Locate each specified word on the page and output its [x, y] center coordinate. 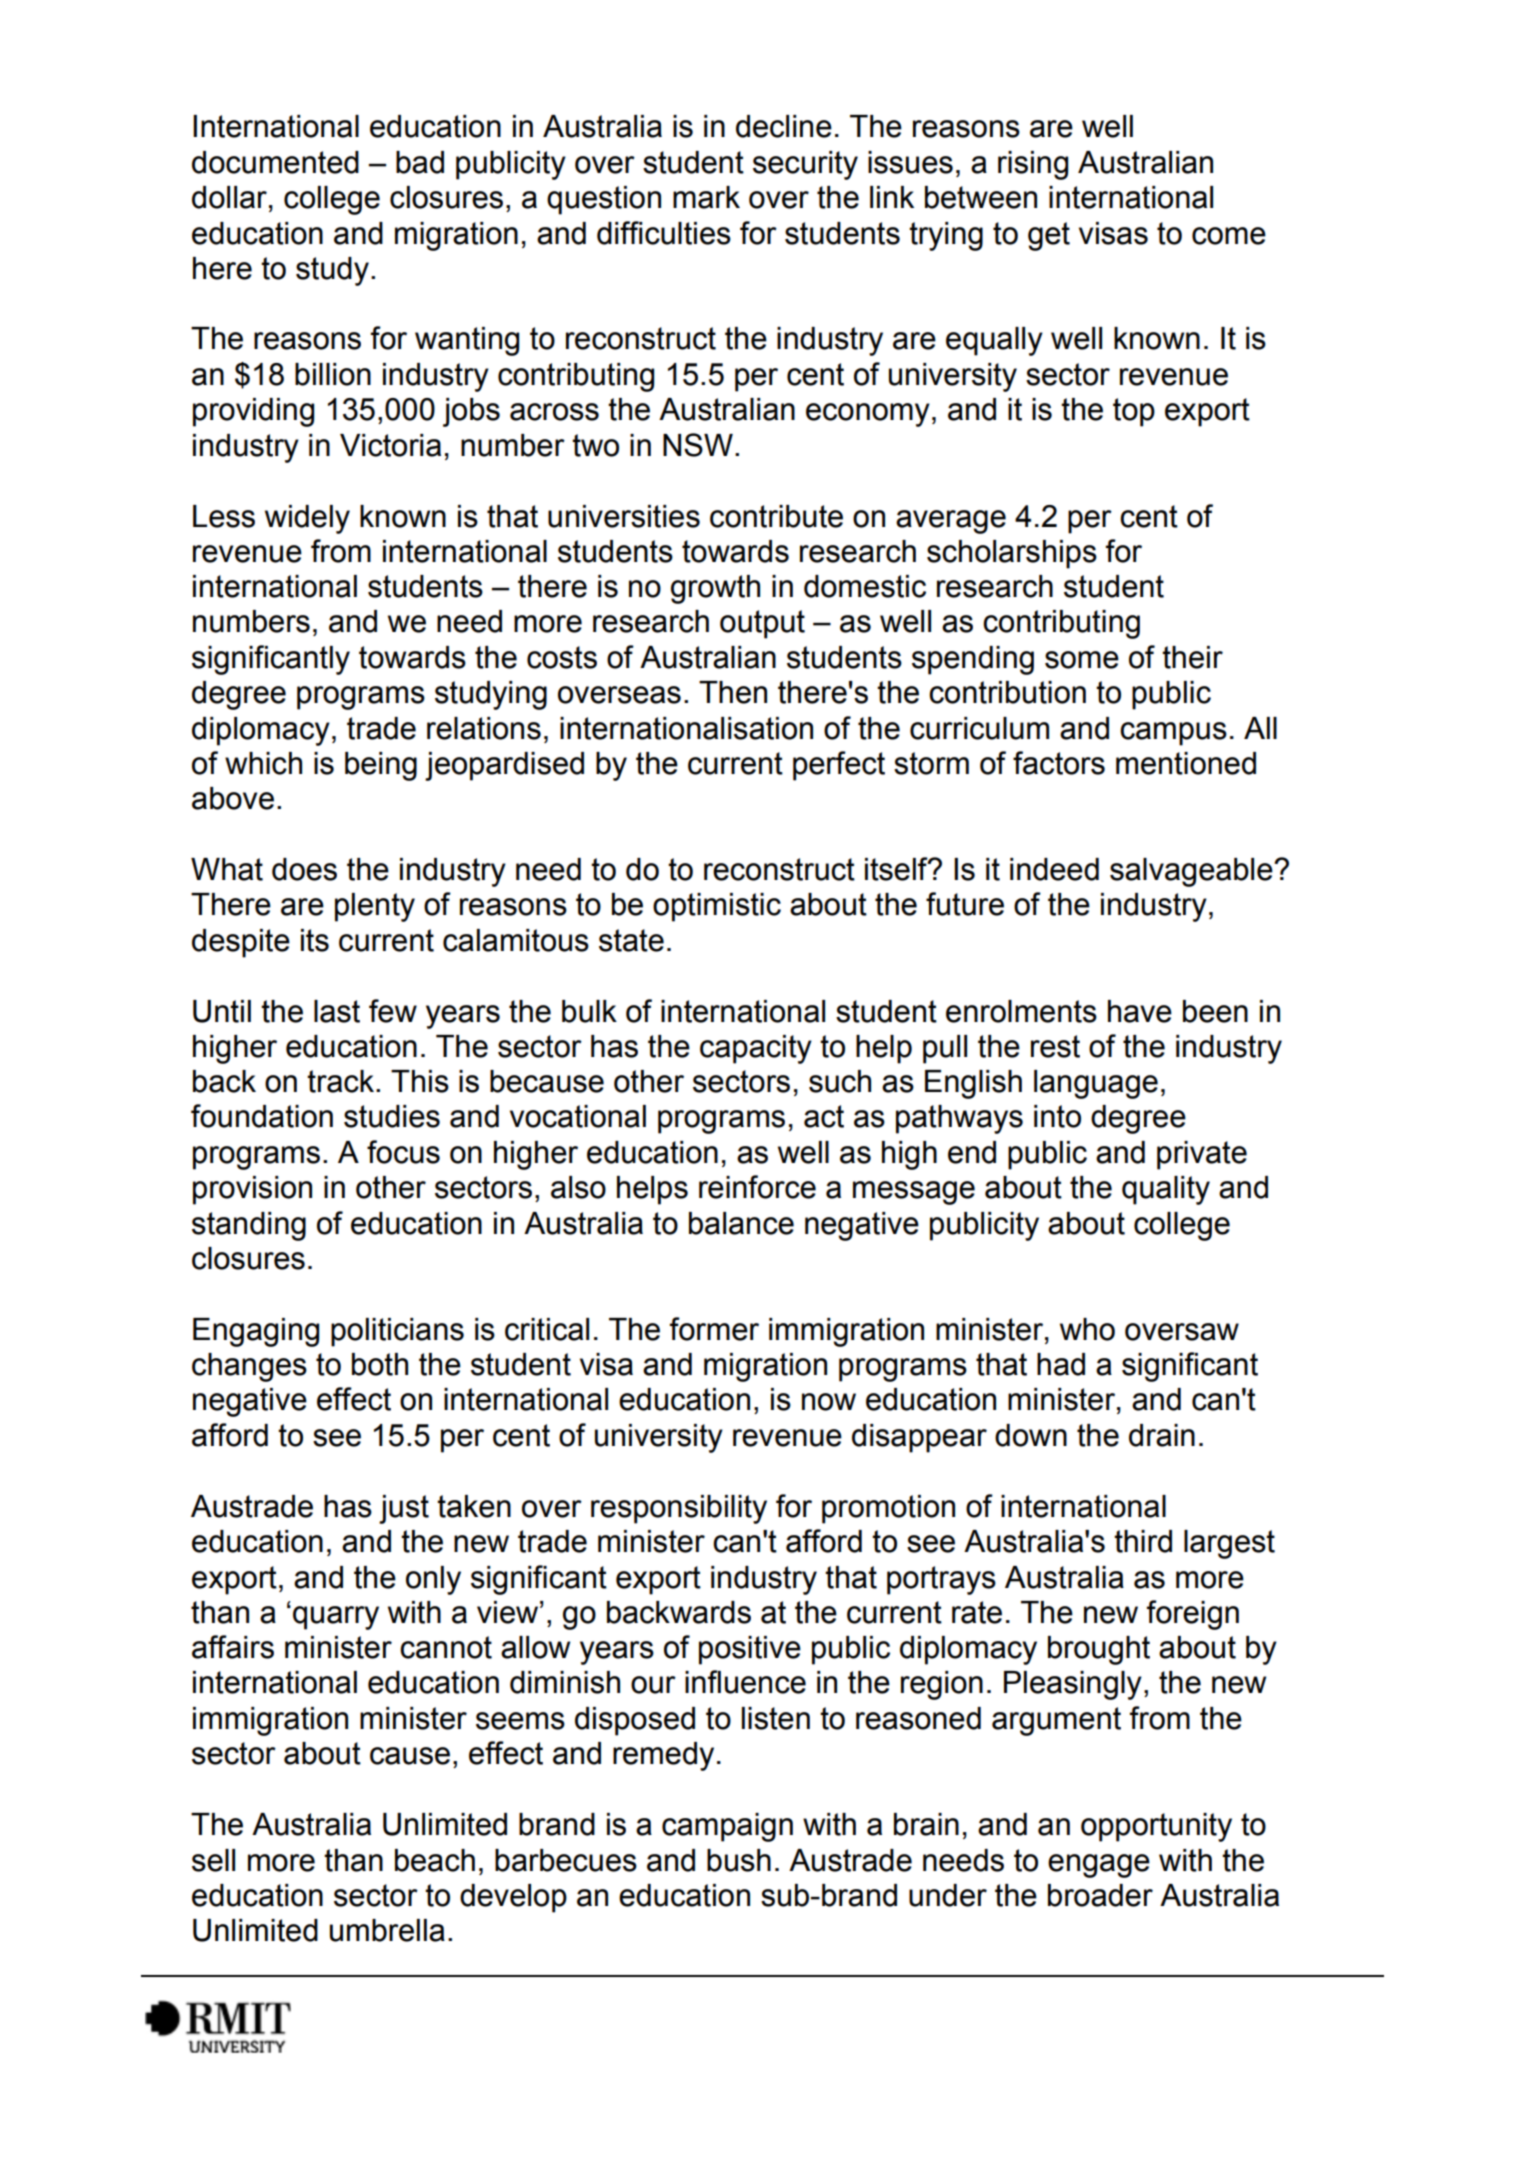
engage [1099, 1866]
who [1087, 1329]
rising [1033, 165]
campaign [727, 1827]
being [381, 766]
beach [435, 1860]
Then [733, 692]
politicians [397, 1332]
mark [706, 197]
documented [275, 162]
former [714, 1329]
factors [1059, 763]
